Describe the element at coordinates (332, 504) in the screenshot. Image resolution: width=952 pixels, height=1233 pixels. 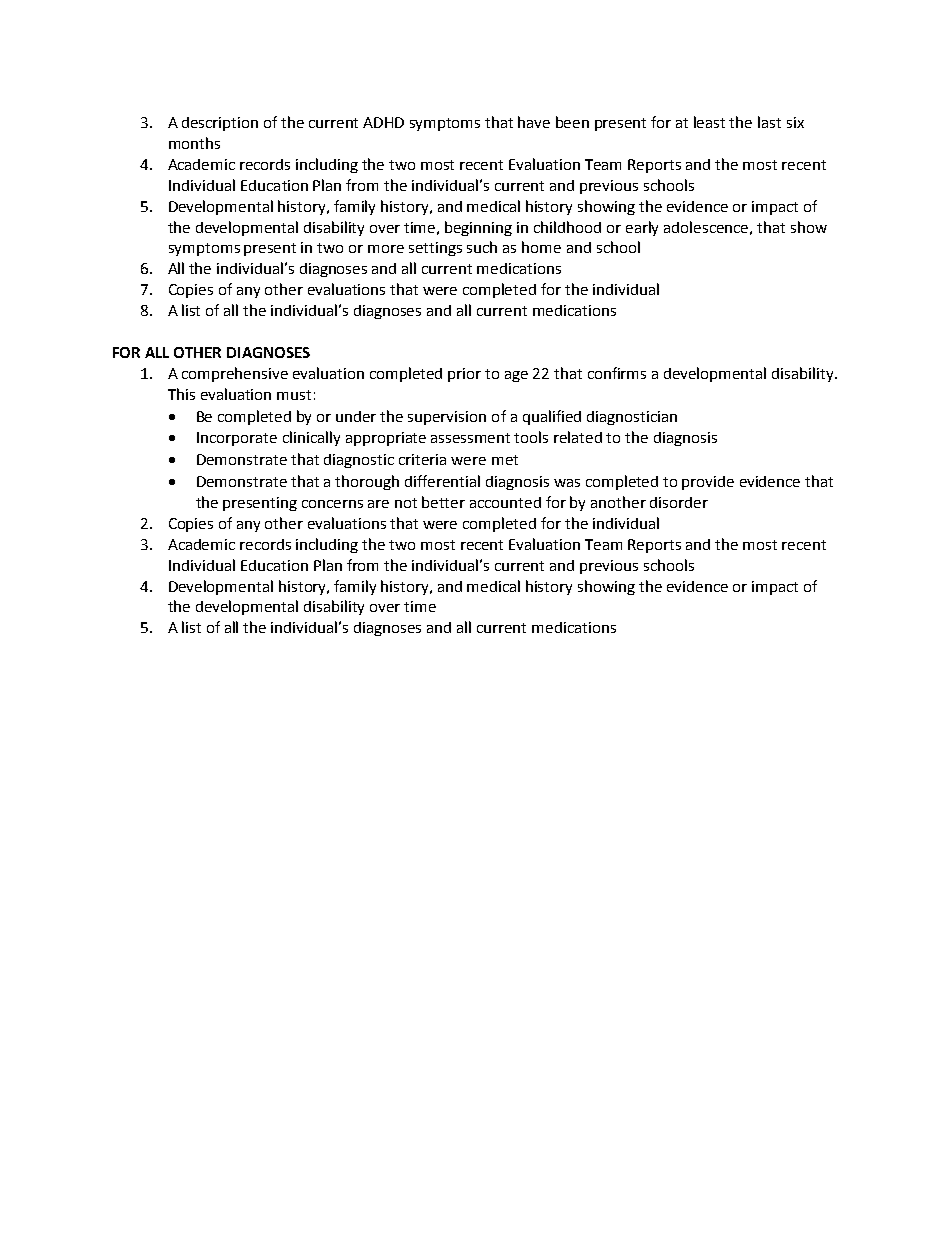
I see `concerns` at that location.
